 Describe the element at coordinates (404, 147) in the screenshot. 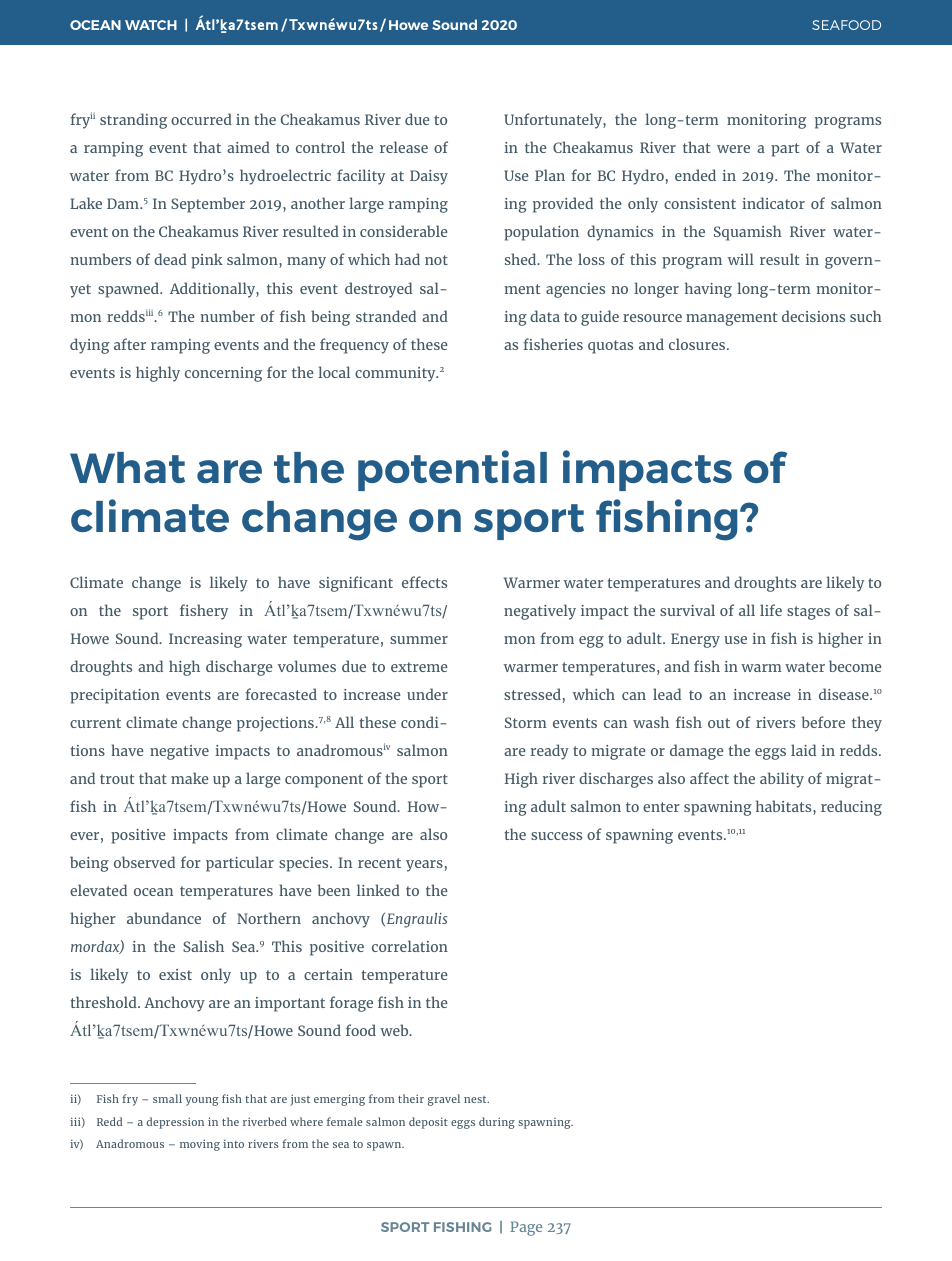

I see `release` at that location.
